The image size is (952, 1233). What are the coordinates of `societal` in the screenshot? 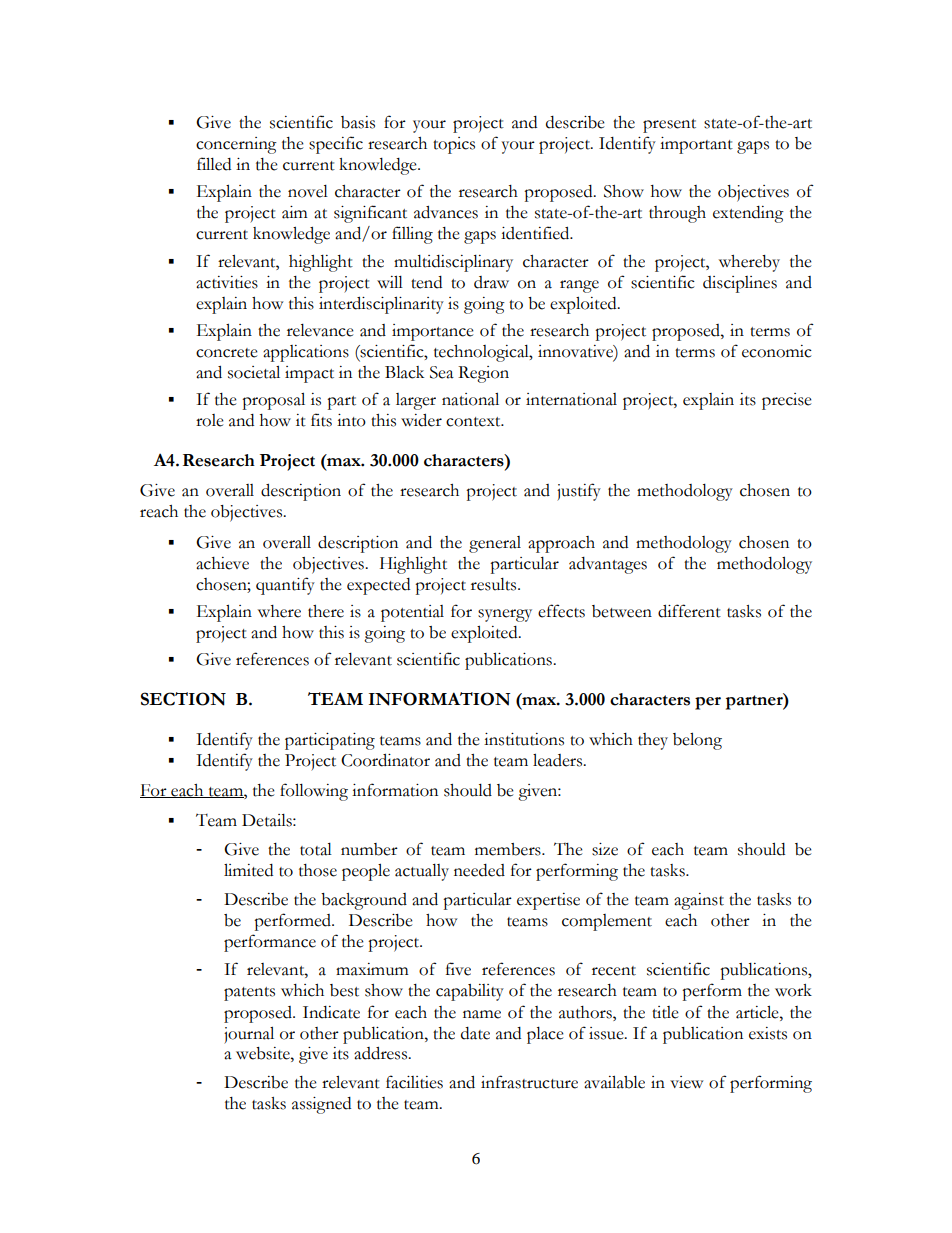 It's located at (254, 372).
